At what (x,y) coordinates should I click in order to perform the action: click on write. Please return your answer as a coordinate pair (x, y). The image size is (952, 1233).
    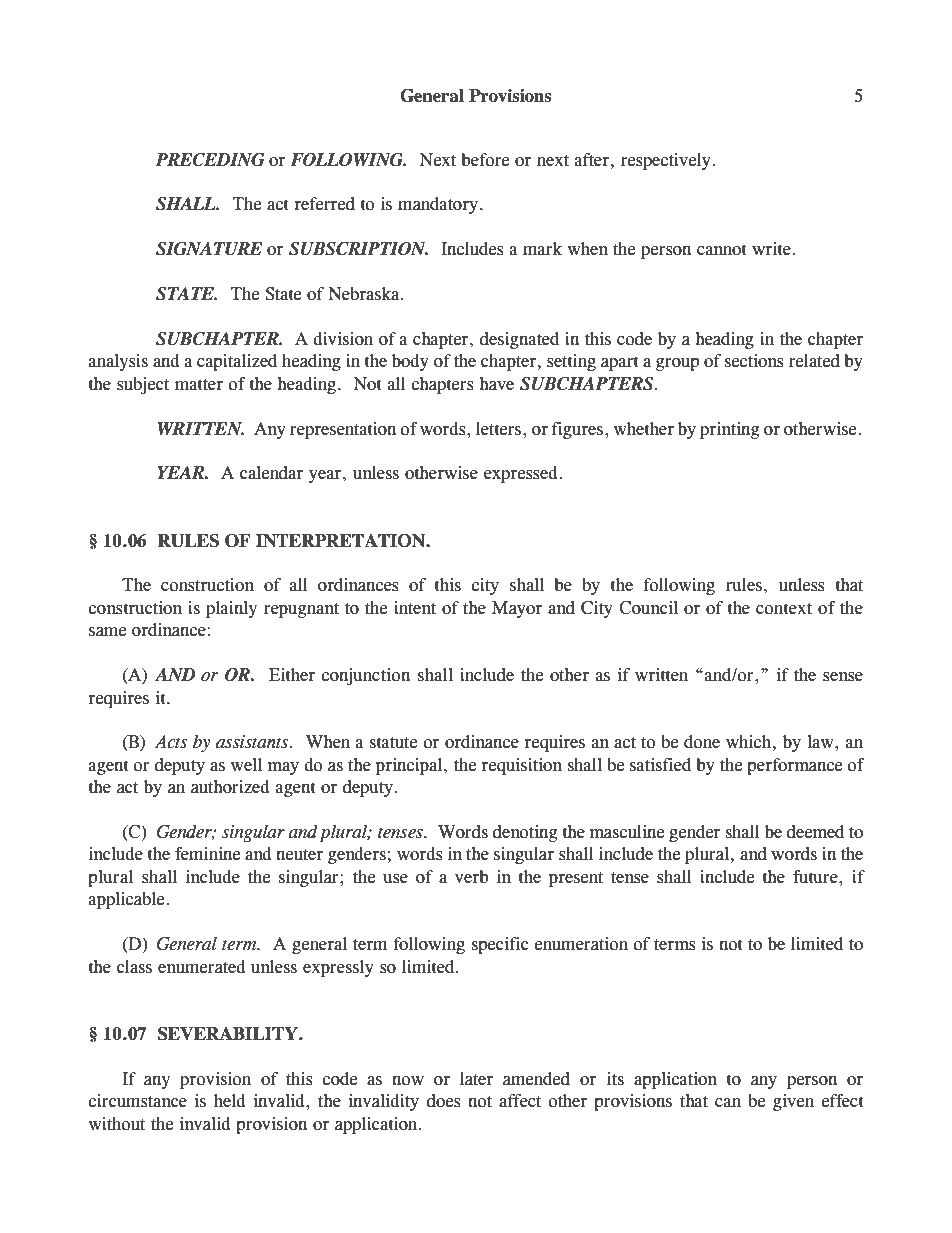
    Looking at the image, I should click on (771, 249).
